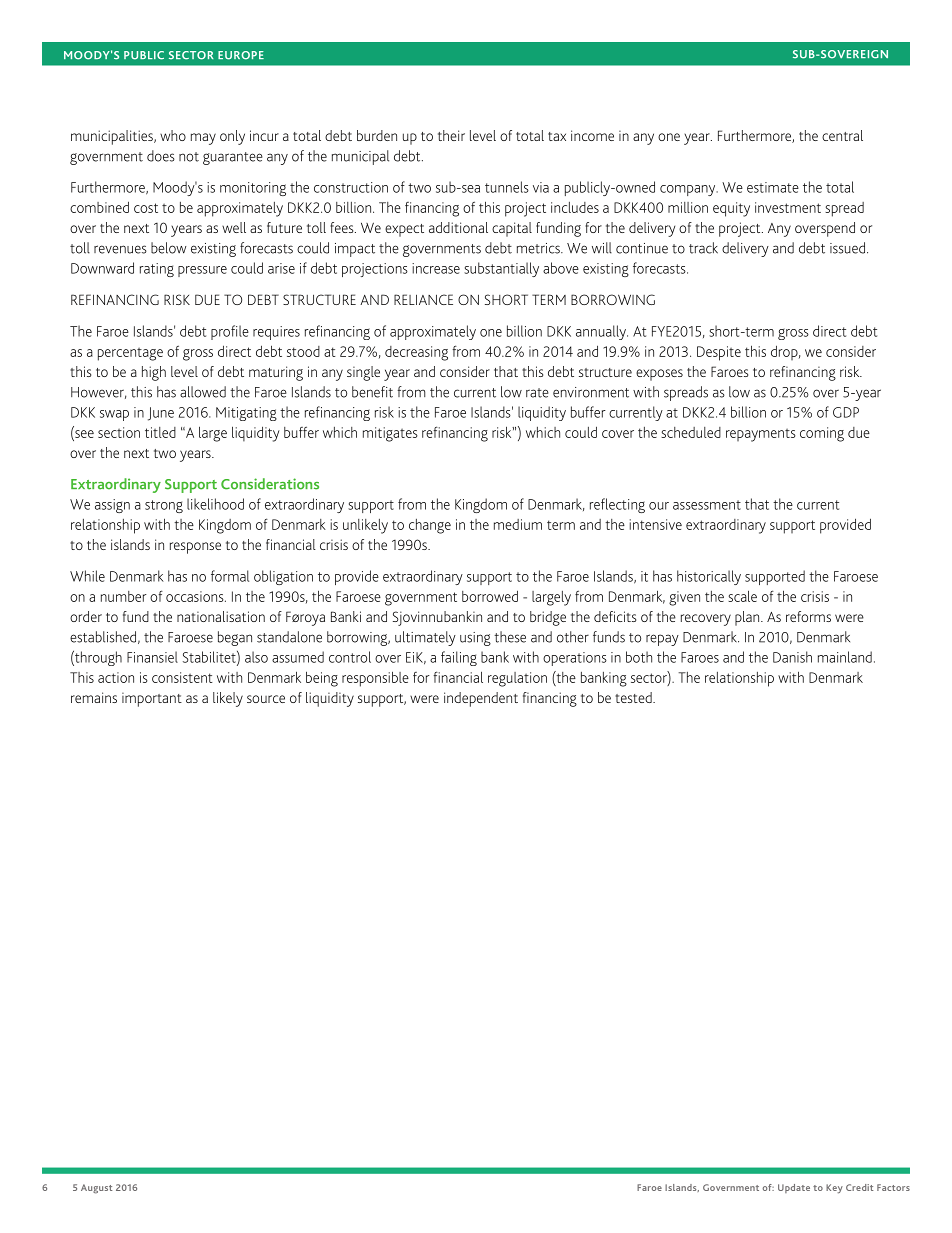  What do you see at coordinates (842, 135) in the screenshot?
I see `central` at bounding box center [842, 135].
